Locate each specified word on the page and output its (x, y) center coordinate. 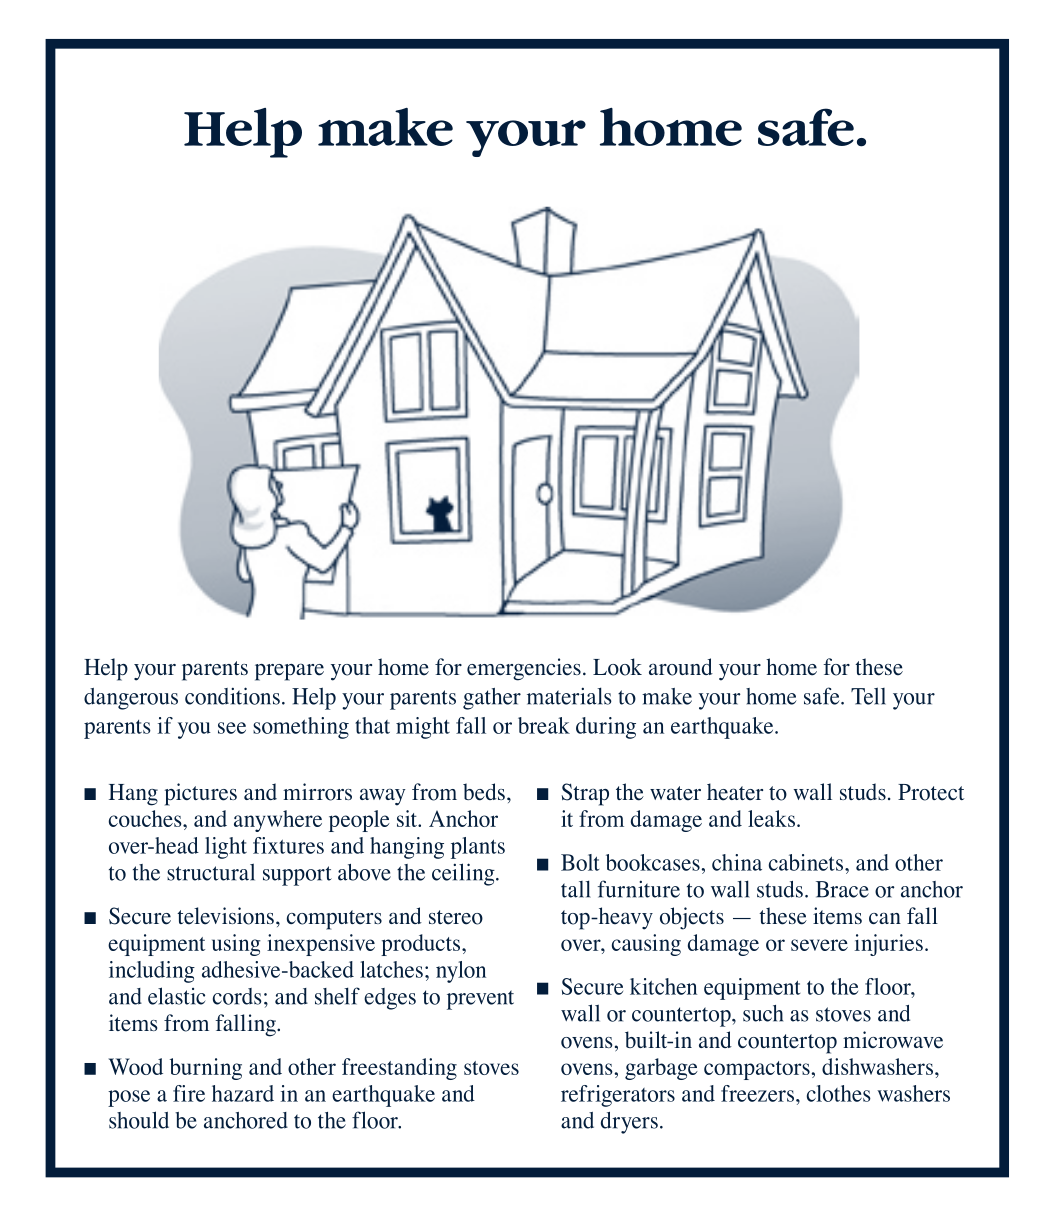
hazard (243, 1093)
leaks (771, 818)
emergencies (524, 669)
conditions (232, 696)
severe (819, 945)
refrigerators (618, 1096)
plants (478, 848)
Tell (868, 696)
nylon (461, 972)
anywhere (278, 821)
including (152, 972)
